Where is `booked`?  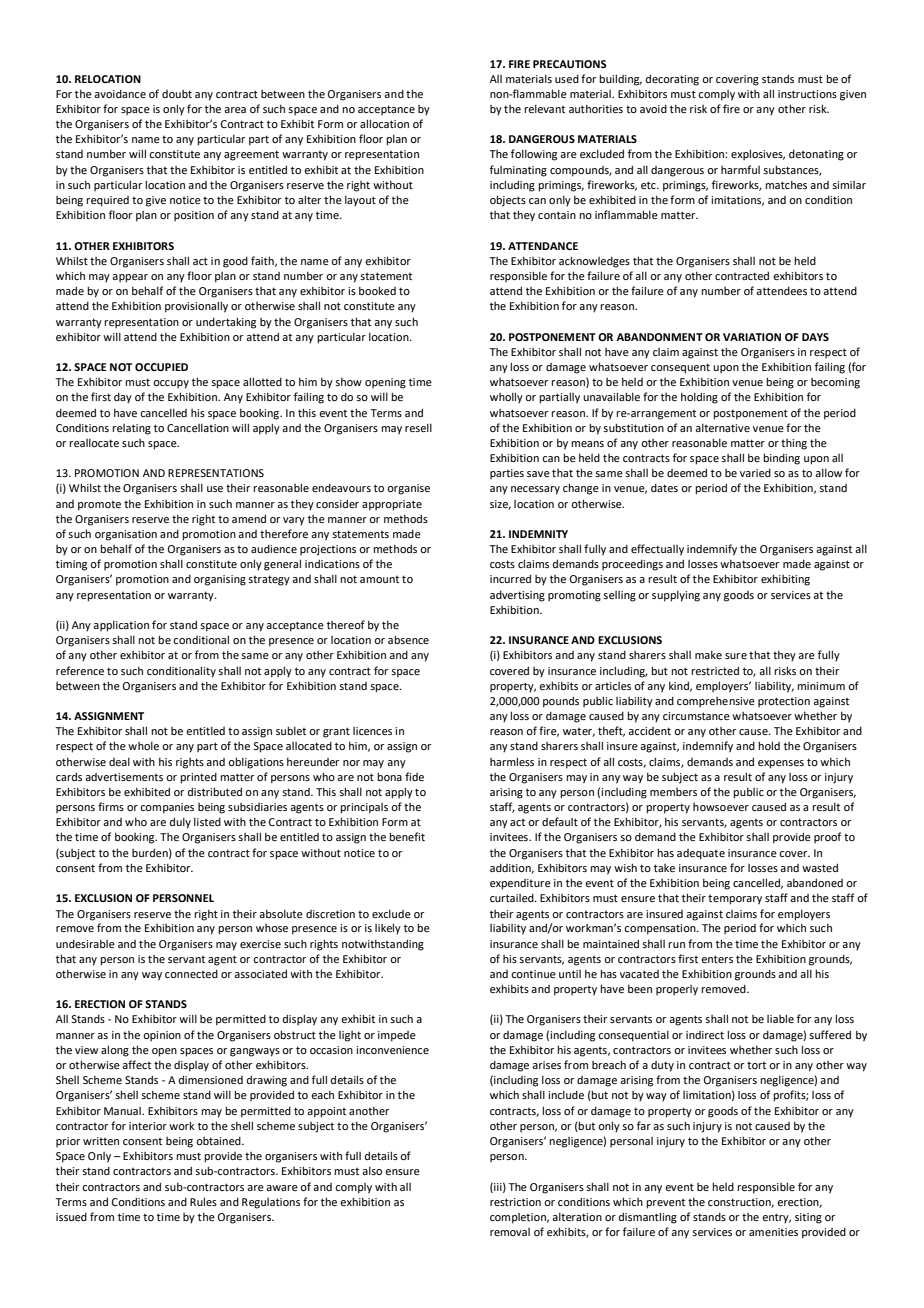 booked is located at coordinates (377, 290).
